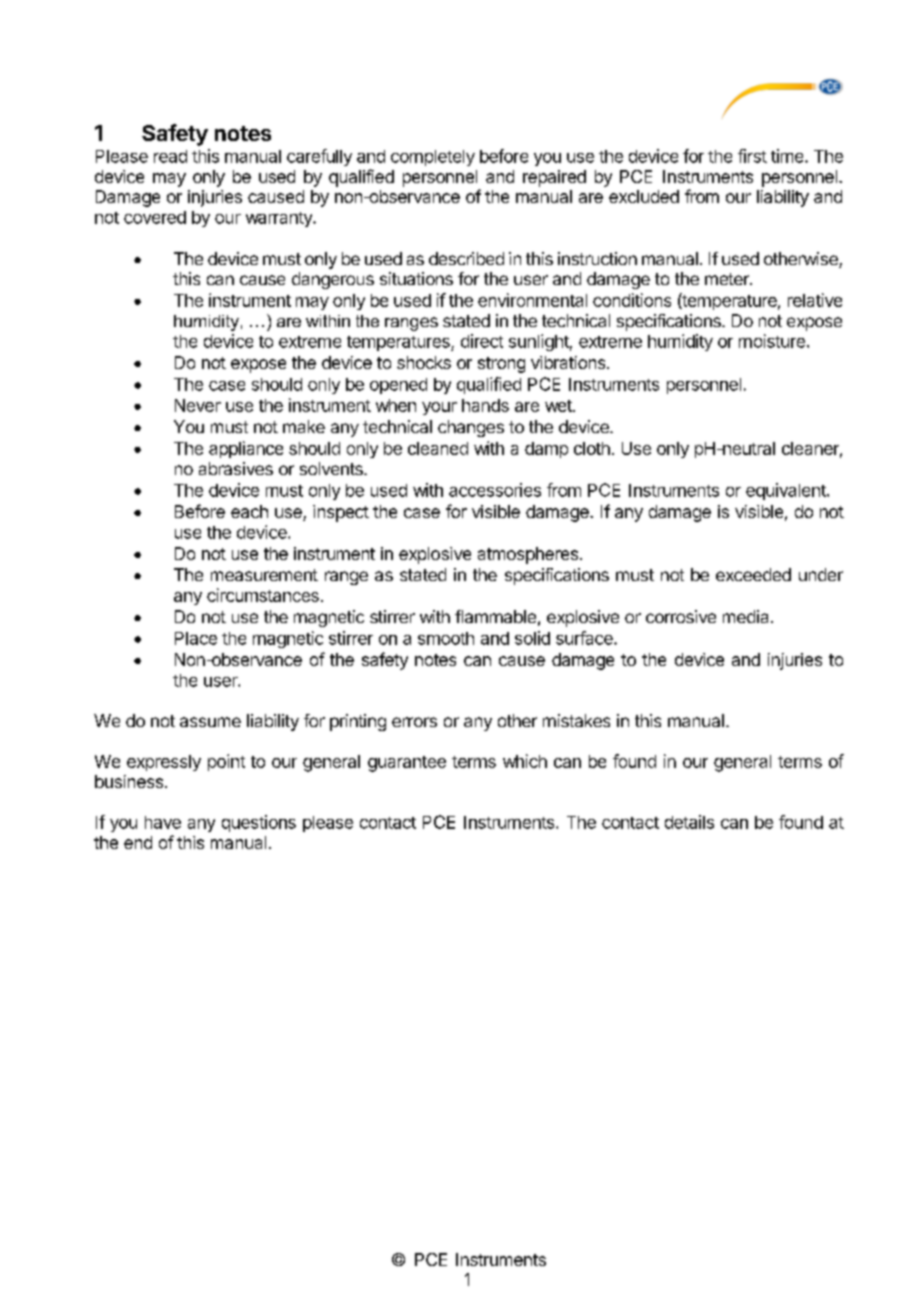  What do you see at coordinates (495, 490) in the screenshot?
I see `accessories` at bounding box center [495, 490].
